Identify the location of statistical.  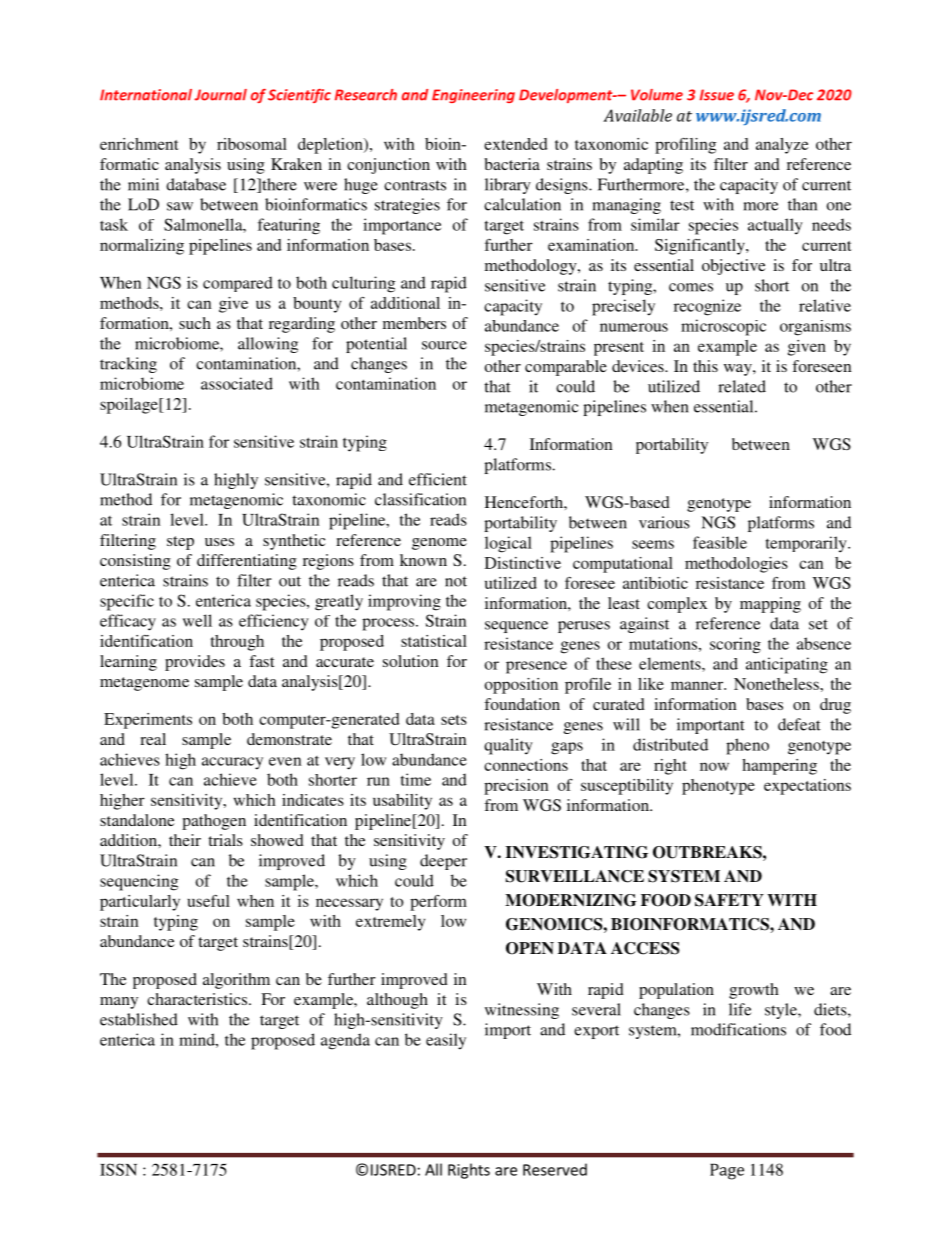
(434, 641).
